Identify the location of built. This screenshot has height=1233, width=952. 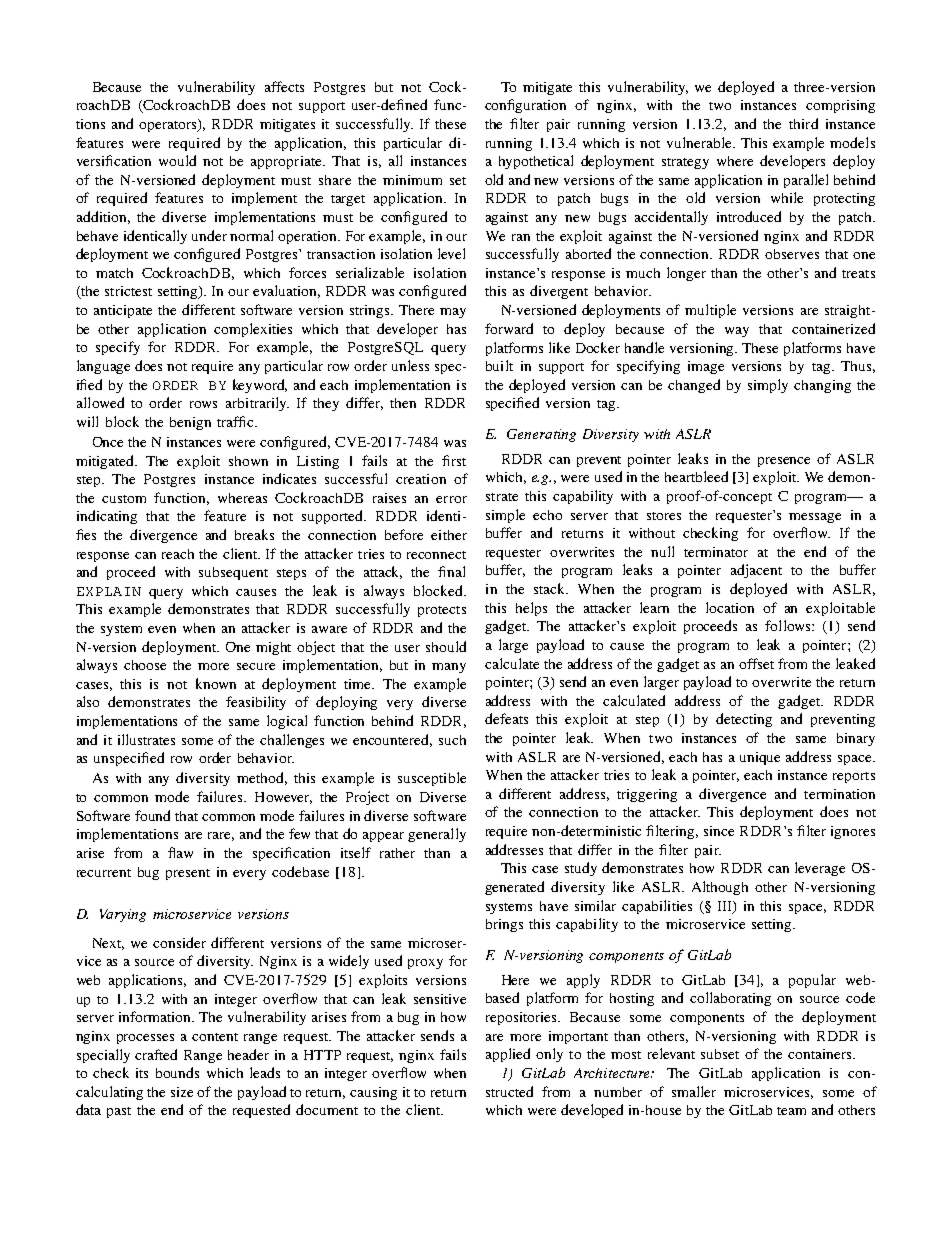
(499, 365).
